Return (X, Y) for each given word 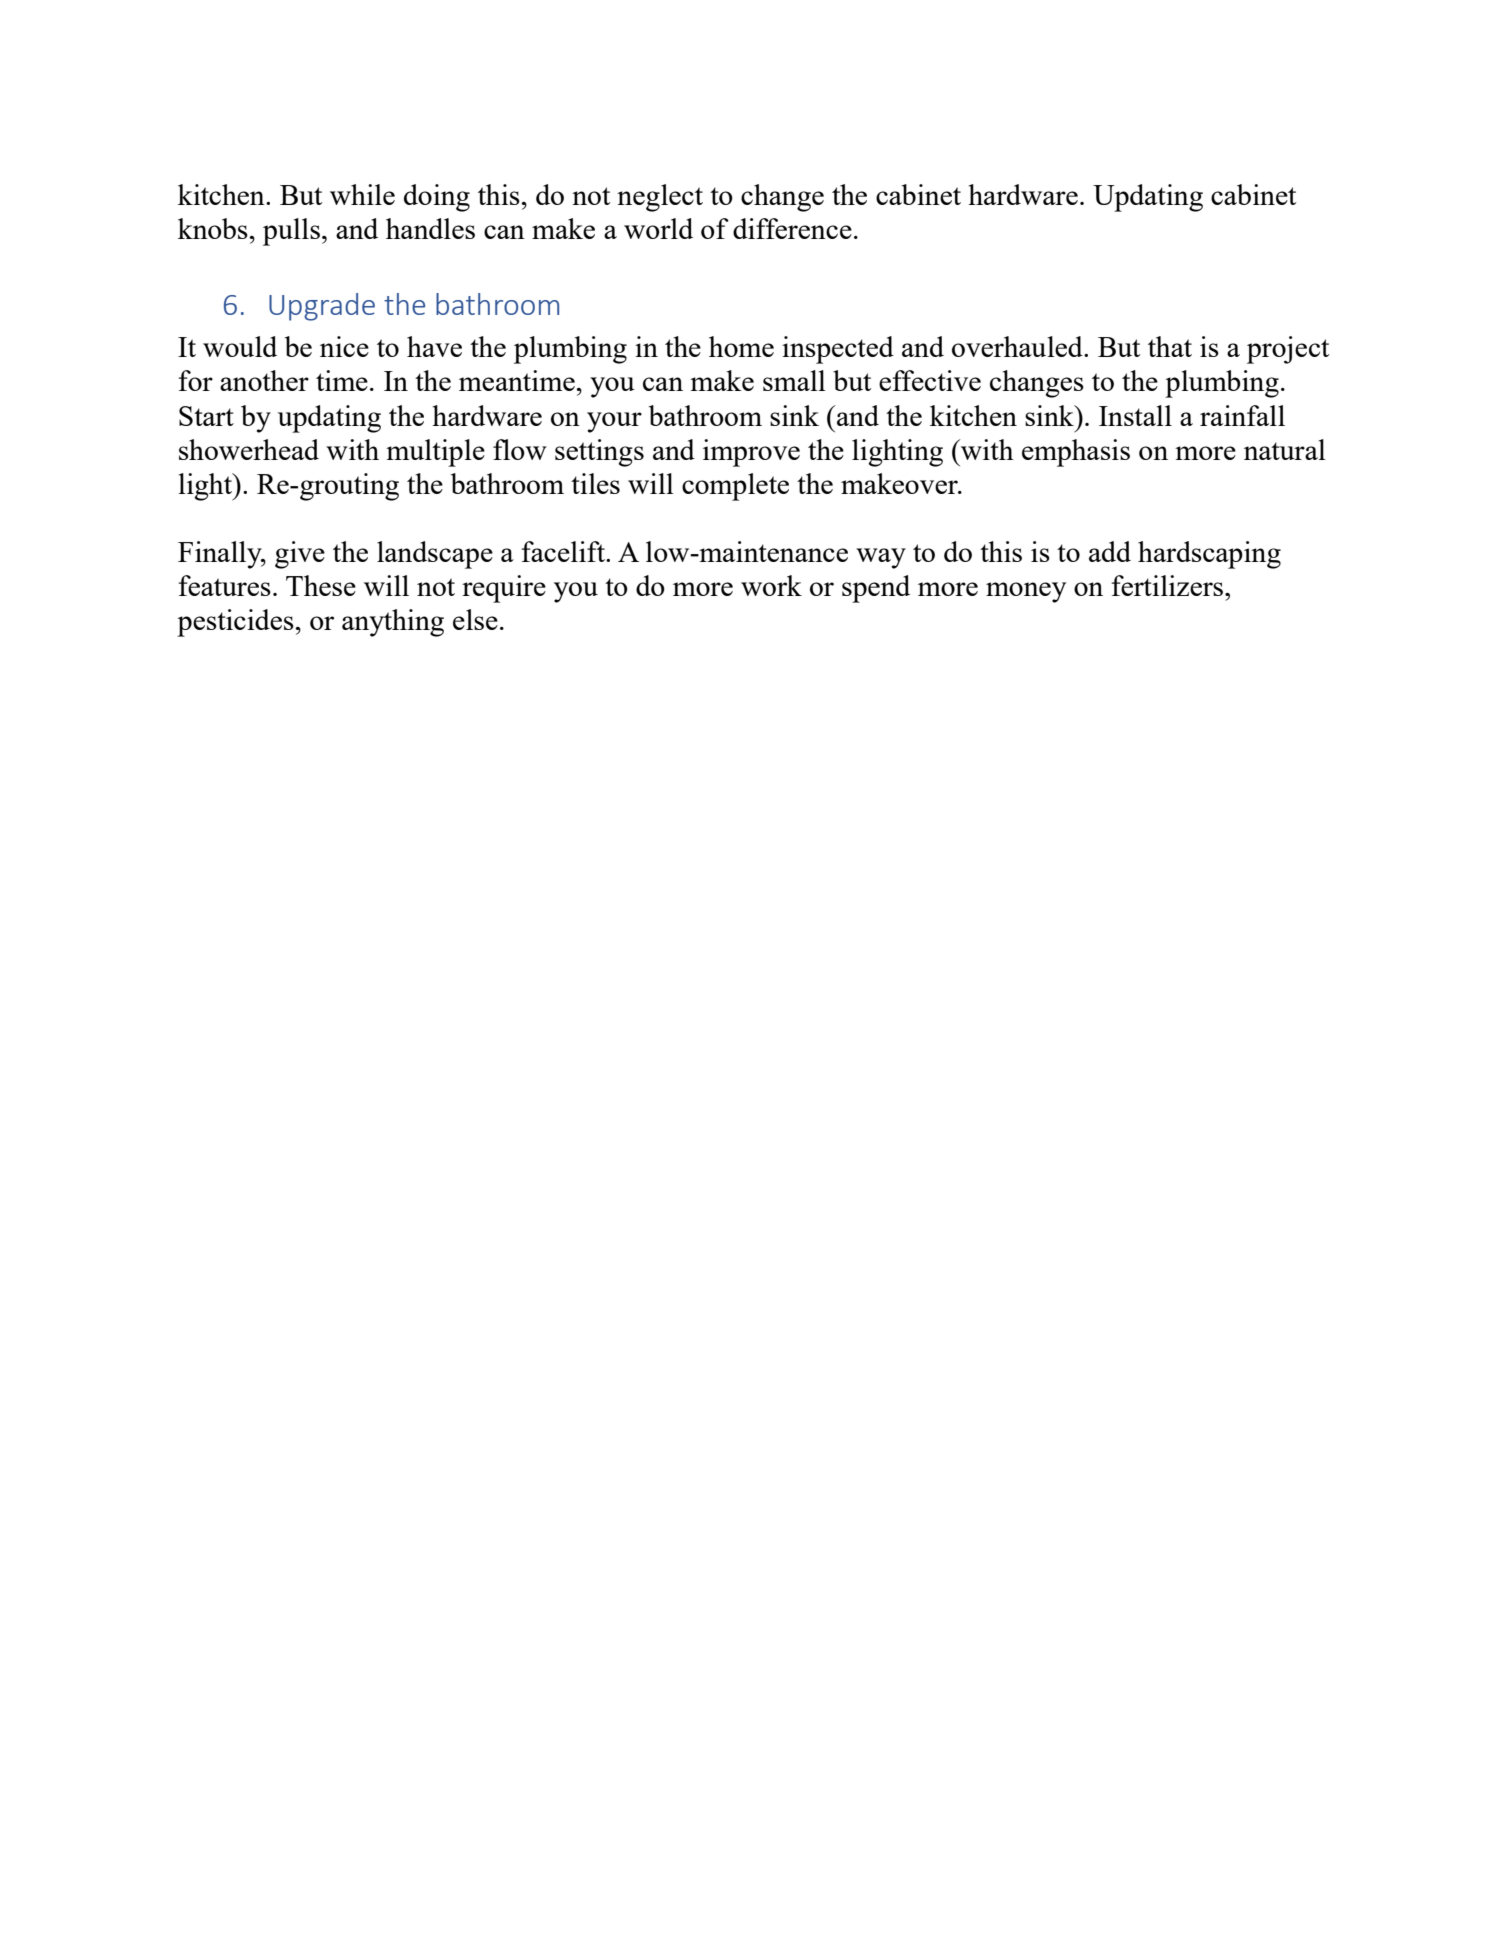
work (771, 585)
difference (792, 228)
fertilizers (1169, 585)
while (362, 194)
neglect (660, 198)
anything (393, 623)
